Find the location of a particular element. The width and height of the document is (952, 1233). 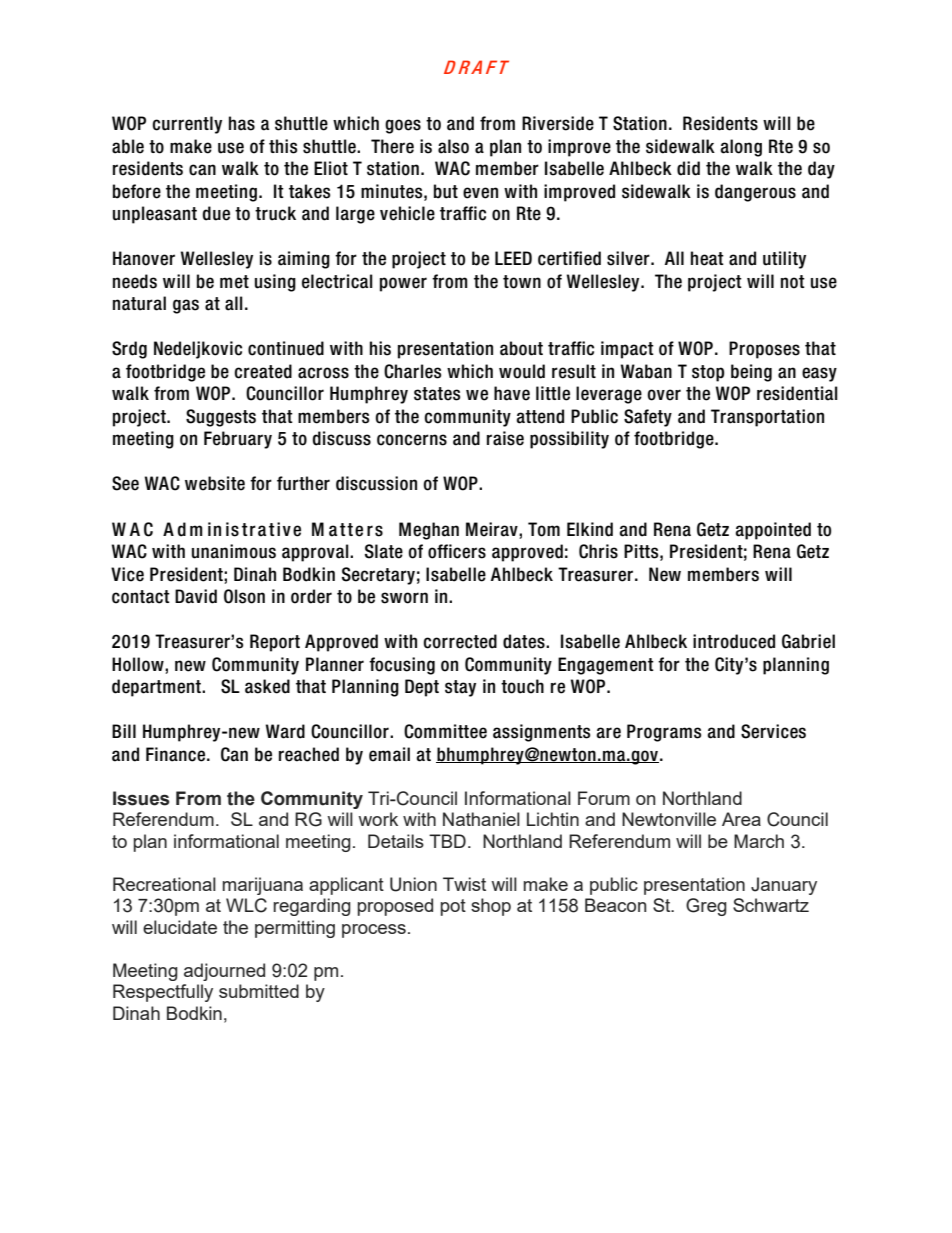

about is located at coordinates (521, 348).
